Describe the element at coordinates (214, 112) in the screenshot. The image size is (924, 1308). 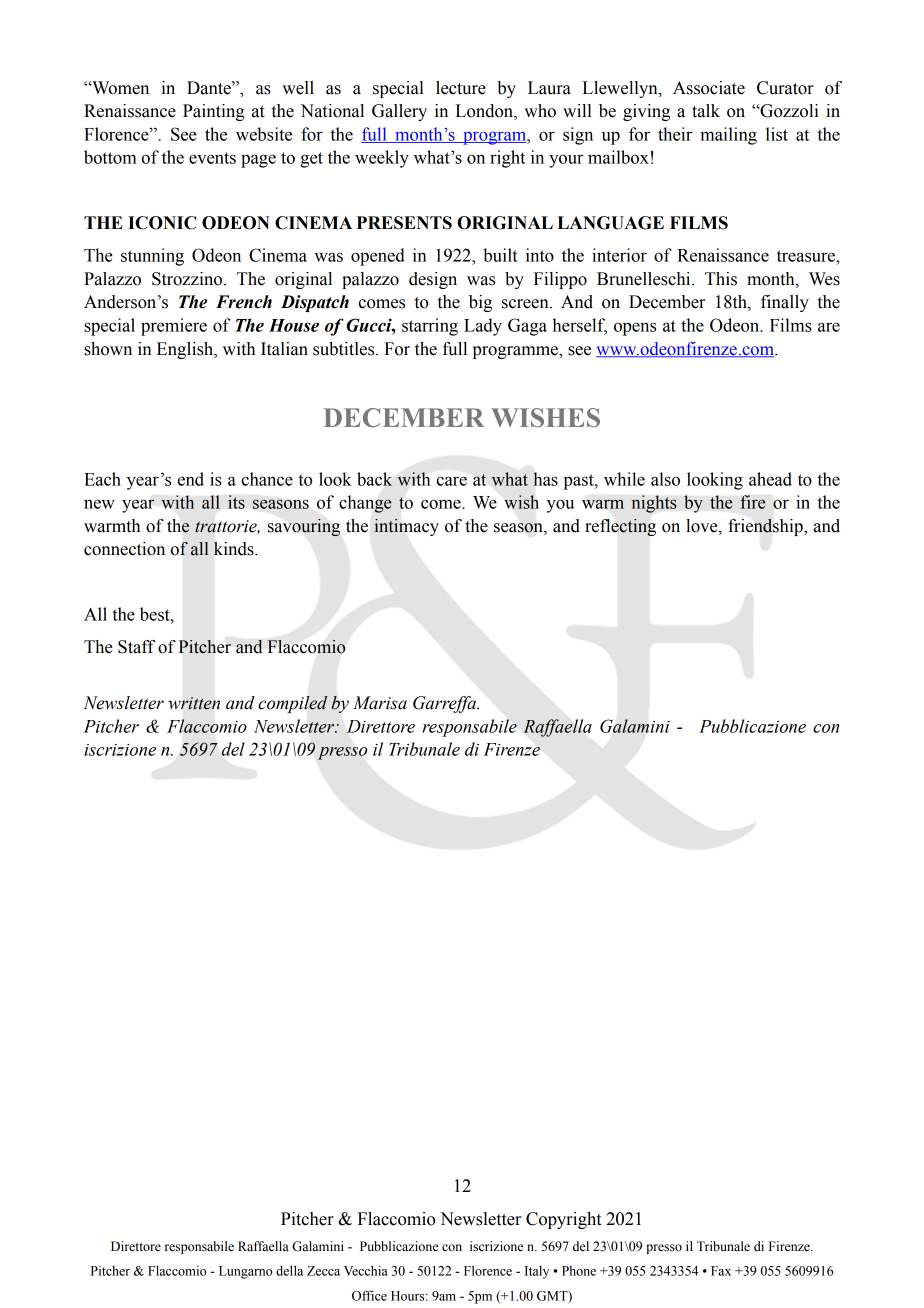
I see `Painting` at that location.
